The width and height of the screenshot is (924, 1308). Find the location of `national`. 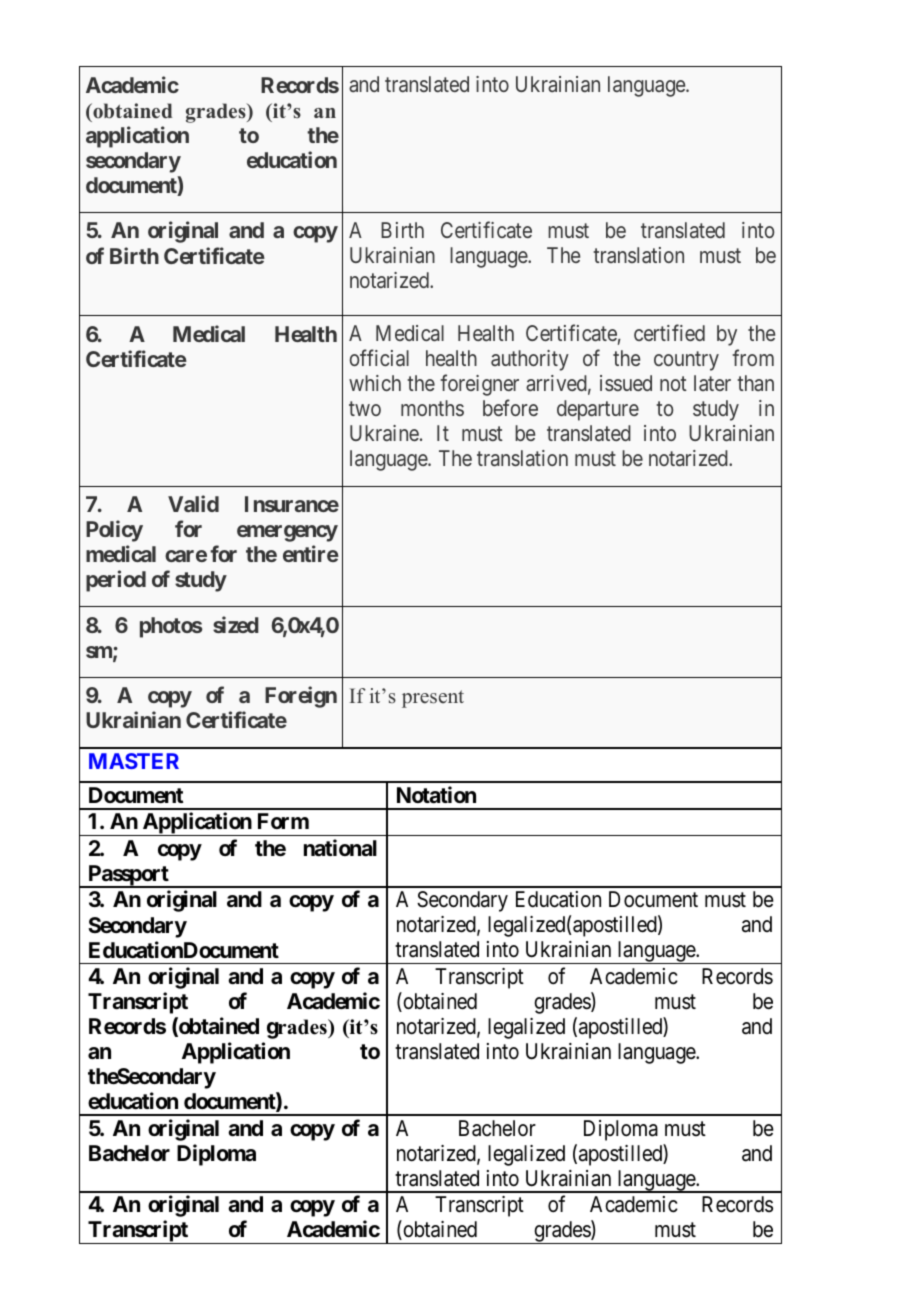

national is located at coordinates (340, 848).
